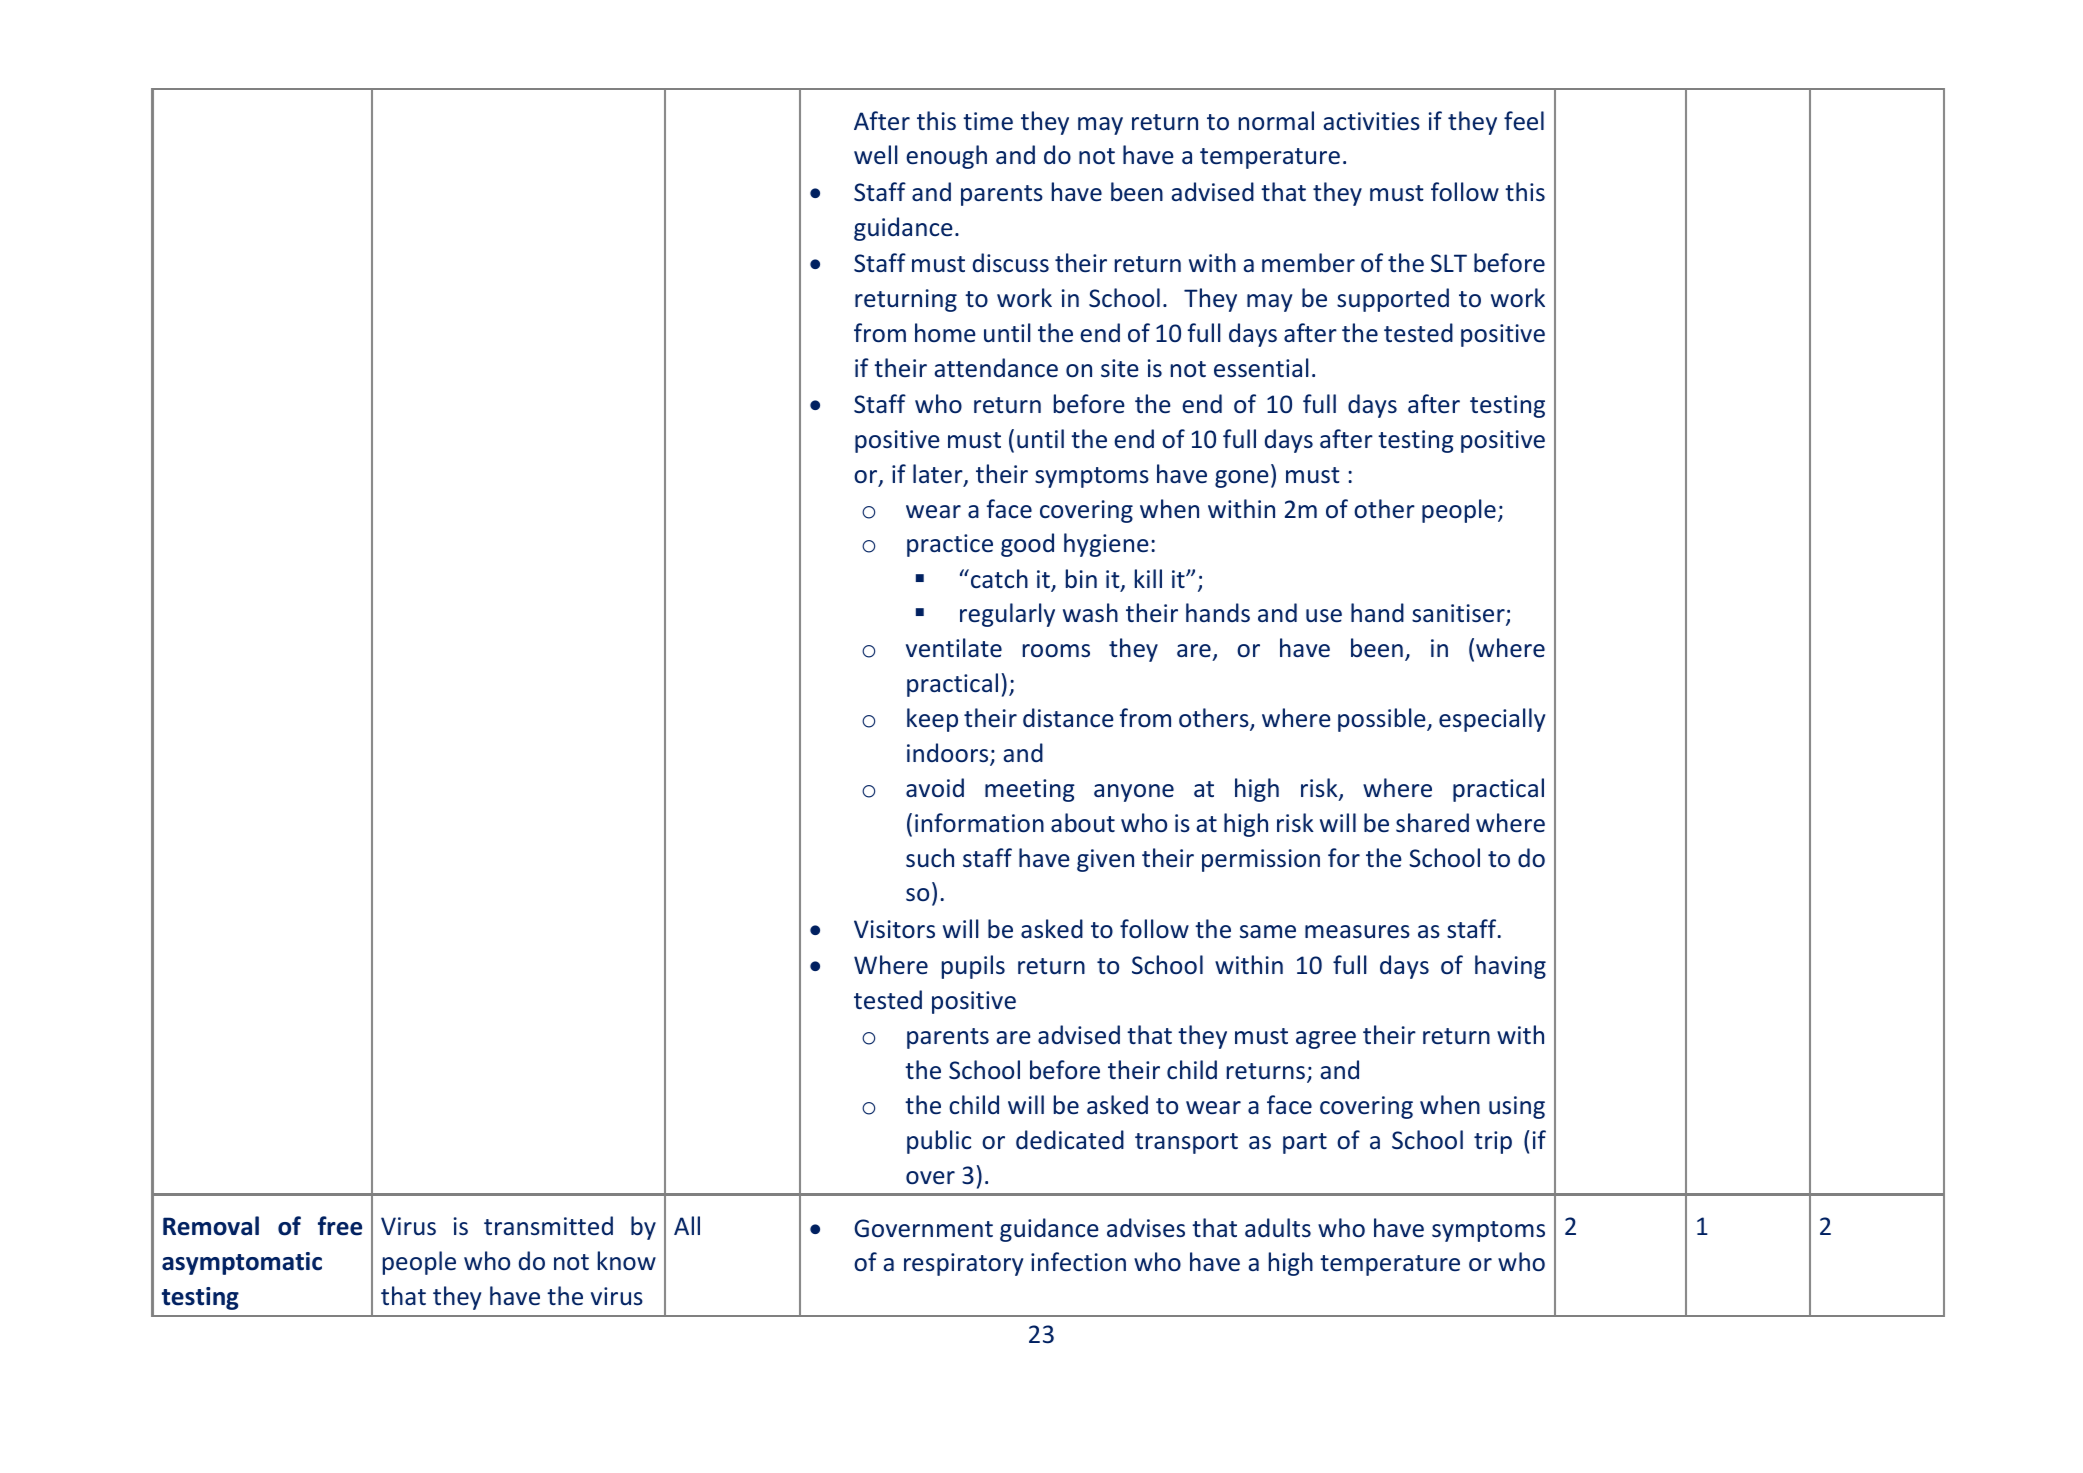 The height and width of the screenshot is (1473, 2083). I want to click on permission, so click(1261, 860).
